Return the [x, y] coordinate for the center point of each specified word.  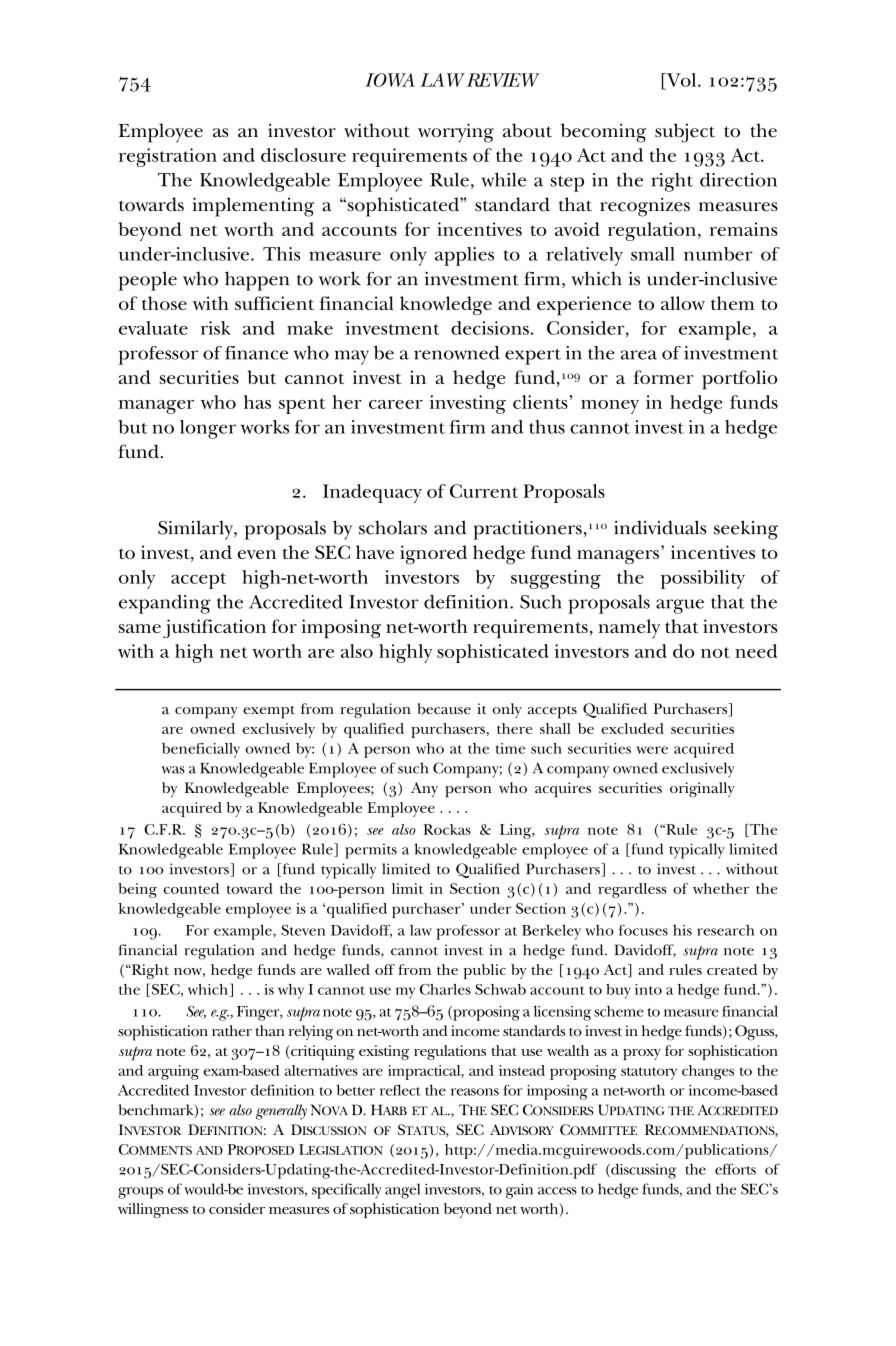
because [444, 708]
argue [680, 606]
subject [685, 133]
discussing [642, 1171]
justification [214, 628]
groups [140, 1193]
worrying [456, 133]
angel [402, 1191]
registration [168, 157]
